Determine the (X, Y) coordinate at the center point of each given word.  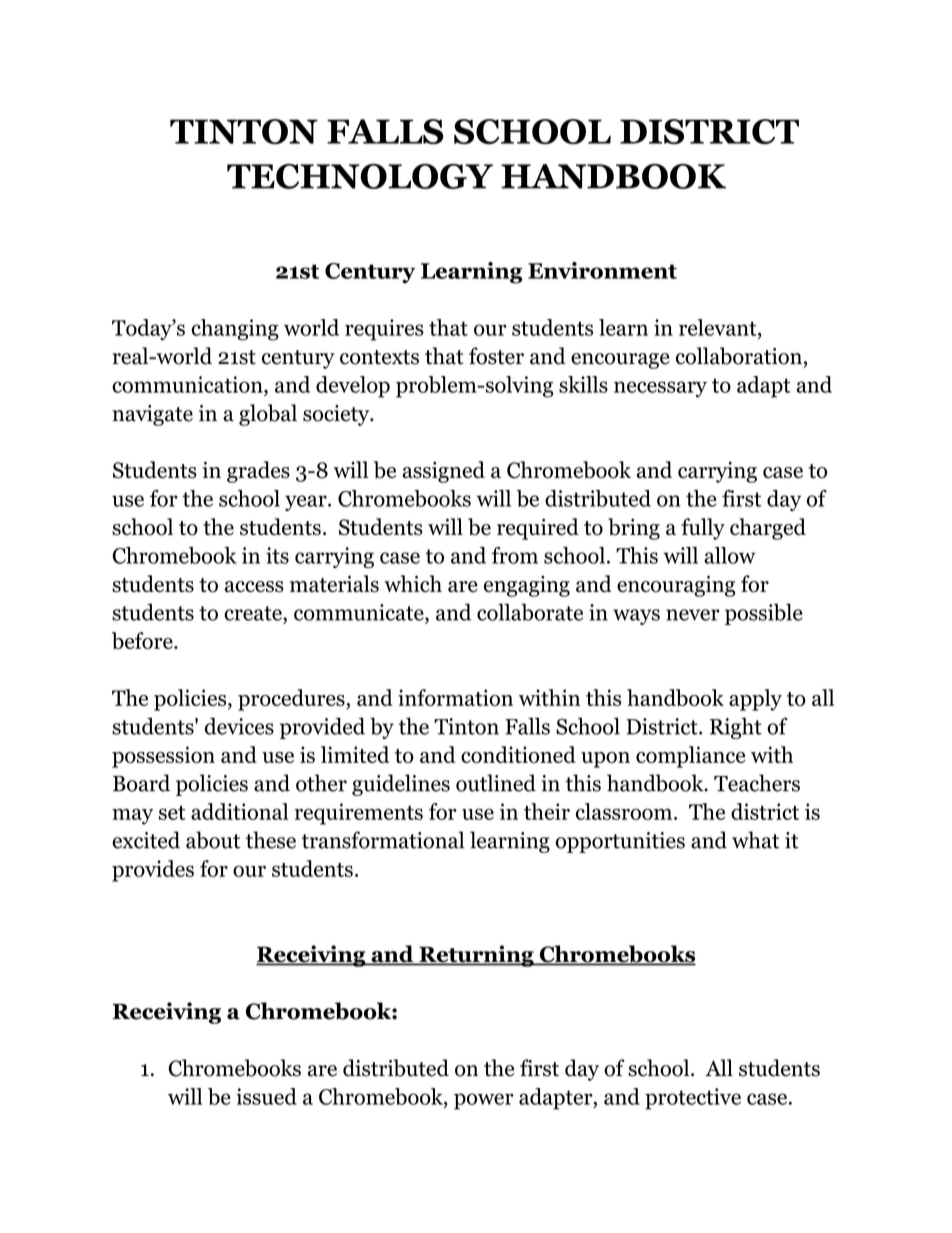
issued (266, 1096)
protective (693, 1099)
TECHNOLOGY (360, 176)
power (484, 1101)
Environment (602, 270)
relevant (719, 328)
